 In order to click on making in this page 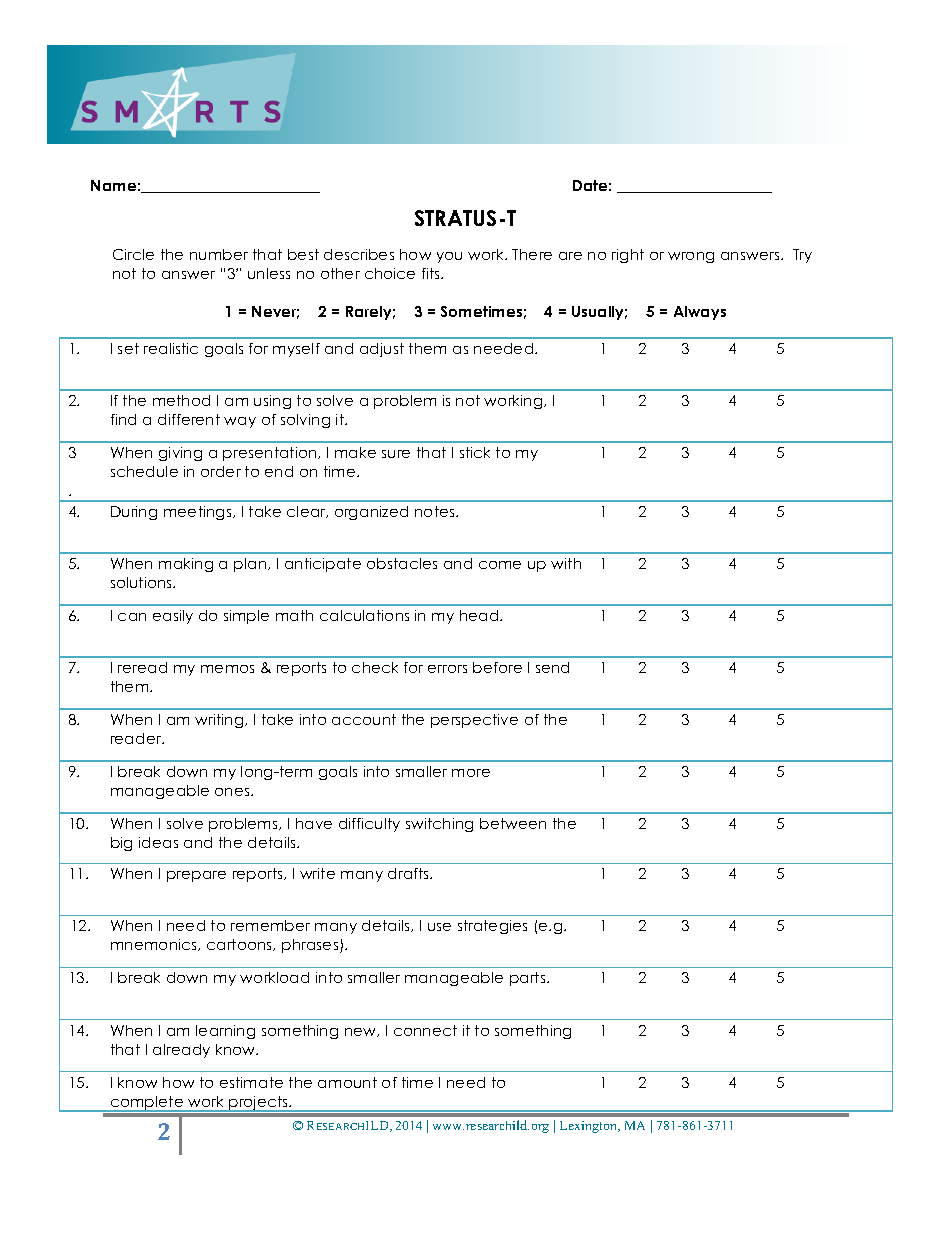, I will do `click(186, 565)`.
